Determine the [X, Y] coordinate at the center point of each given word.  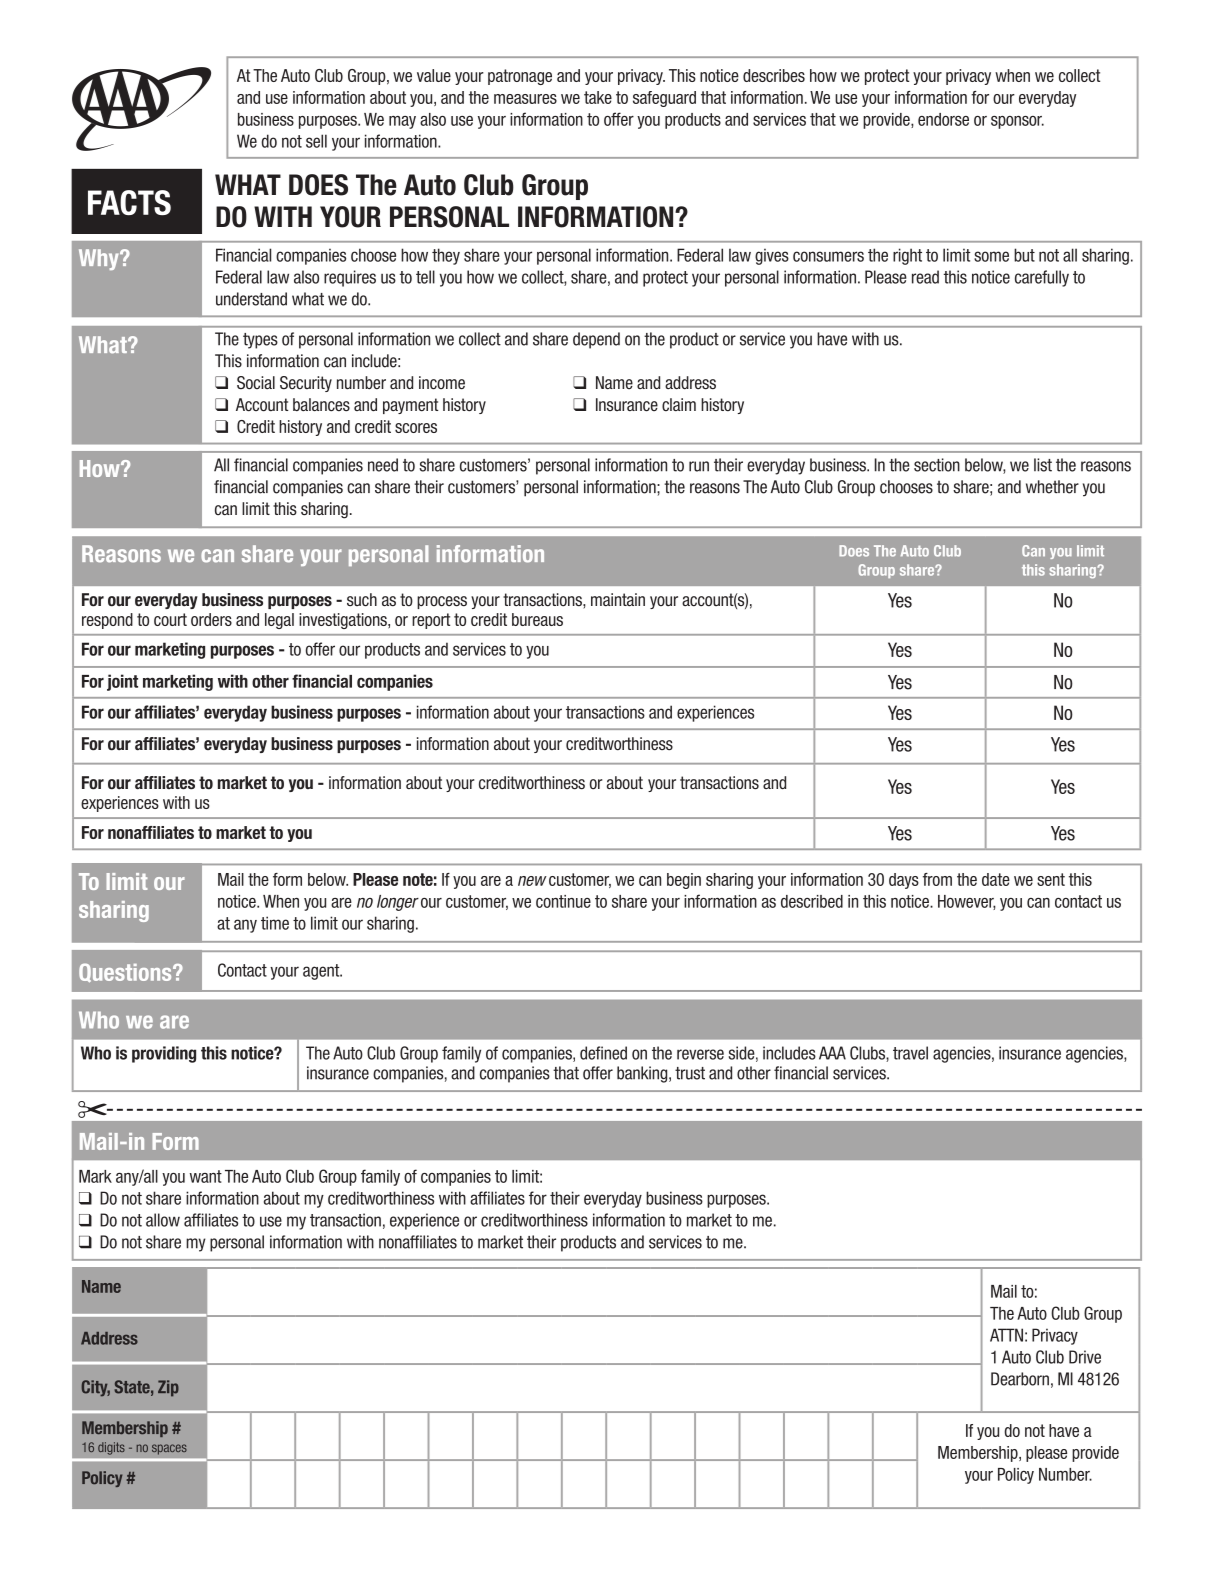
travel [910, 1053]
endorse [943, 119]
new [532, 881]
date [996, 879]
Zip [168, 1388]
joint [122, 682]
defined [603, 1053]
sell [316, 141]
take [598, 97]
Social [256, 383]
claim [679, 404]
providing [164, 1054]
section [937, 465]
